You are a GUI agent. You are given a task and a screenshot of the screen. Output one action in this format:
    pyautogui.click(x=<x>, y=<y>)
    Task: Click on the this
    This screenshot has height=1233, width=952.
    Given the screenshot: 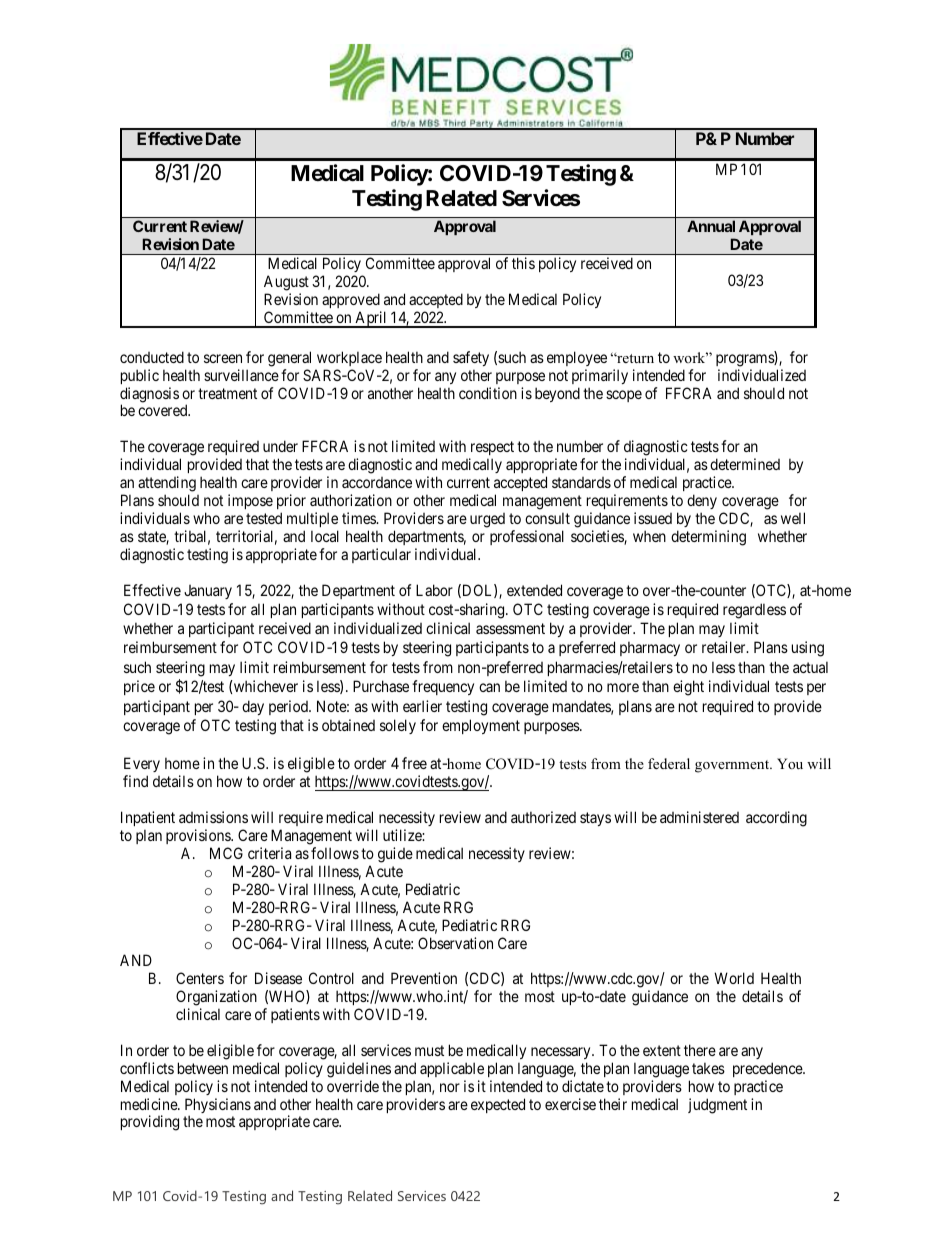 What is the action you would take?
    pyautogui.click(x=523, y=263)
